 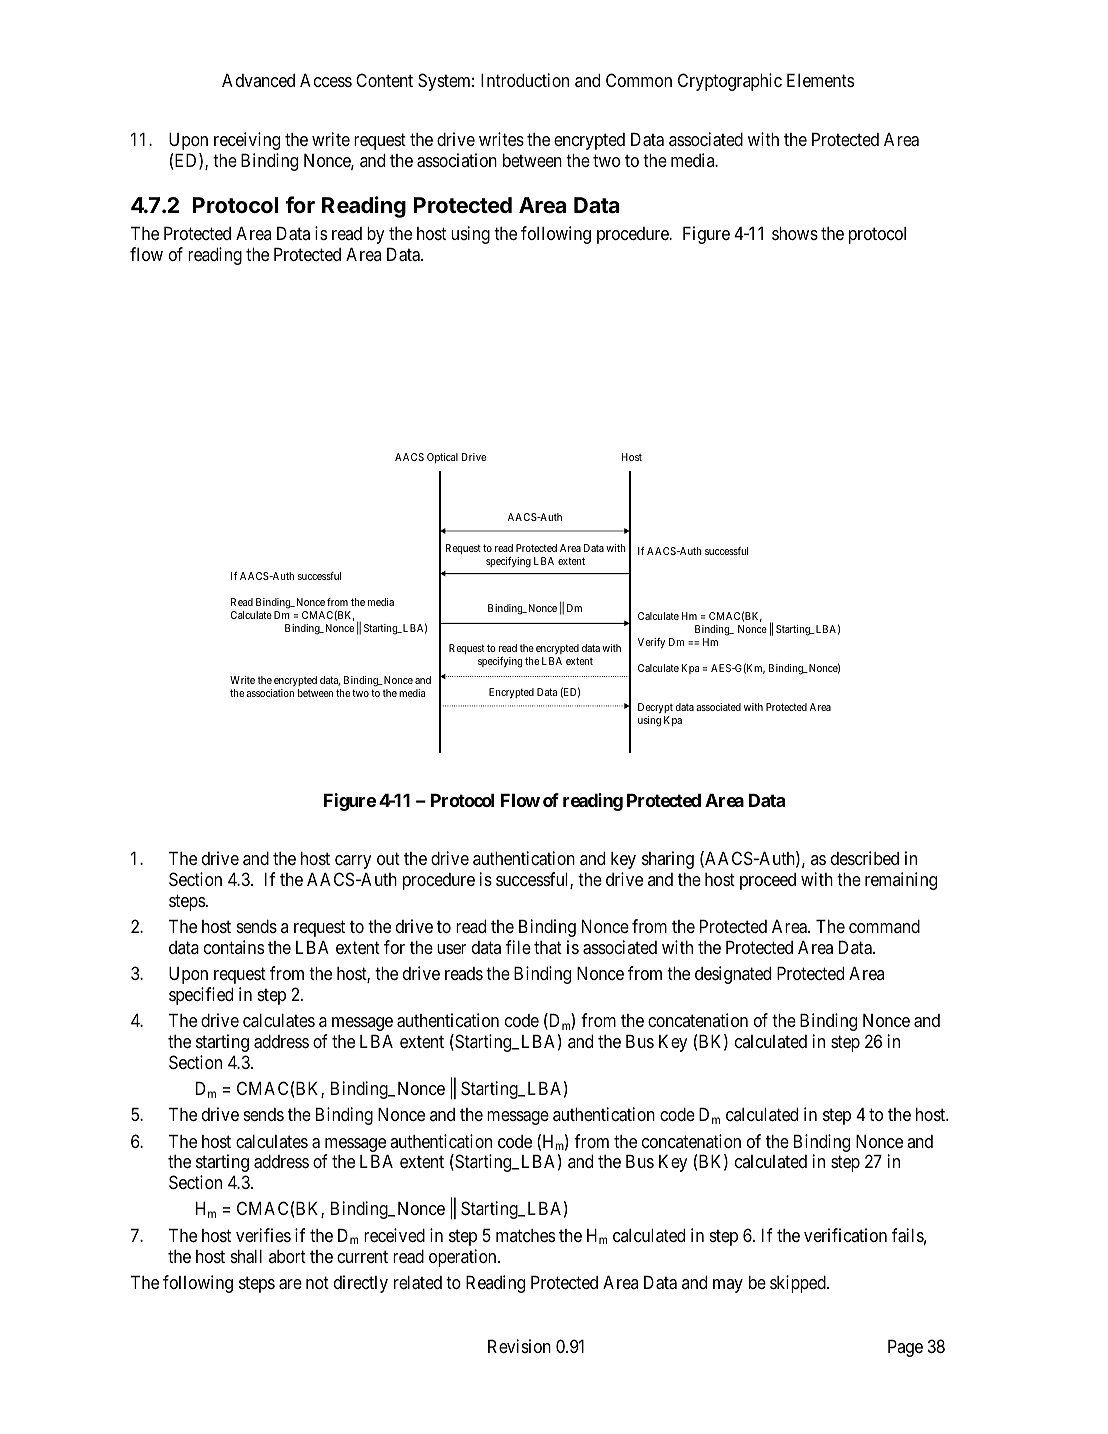 I want to click on Revision, so click(x=519, y=1346).
